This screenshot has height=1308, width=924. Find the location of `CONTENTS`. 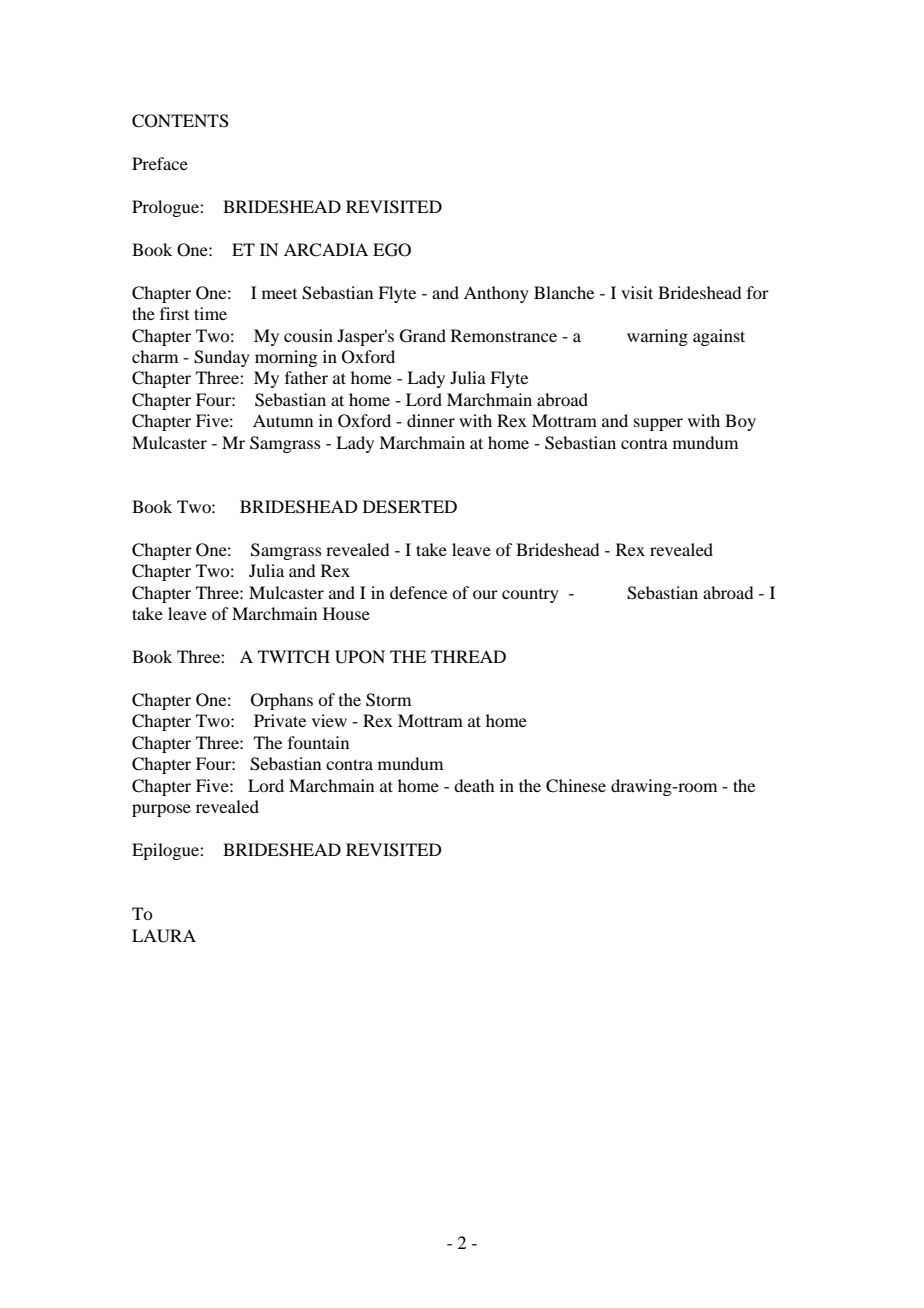

CONTENTS is located at coordinates (180, 121).
